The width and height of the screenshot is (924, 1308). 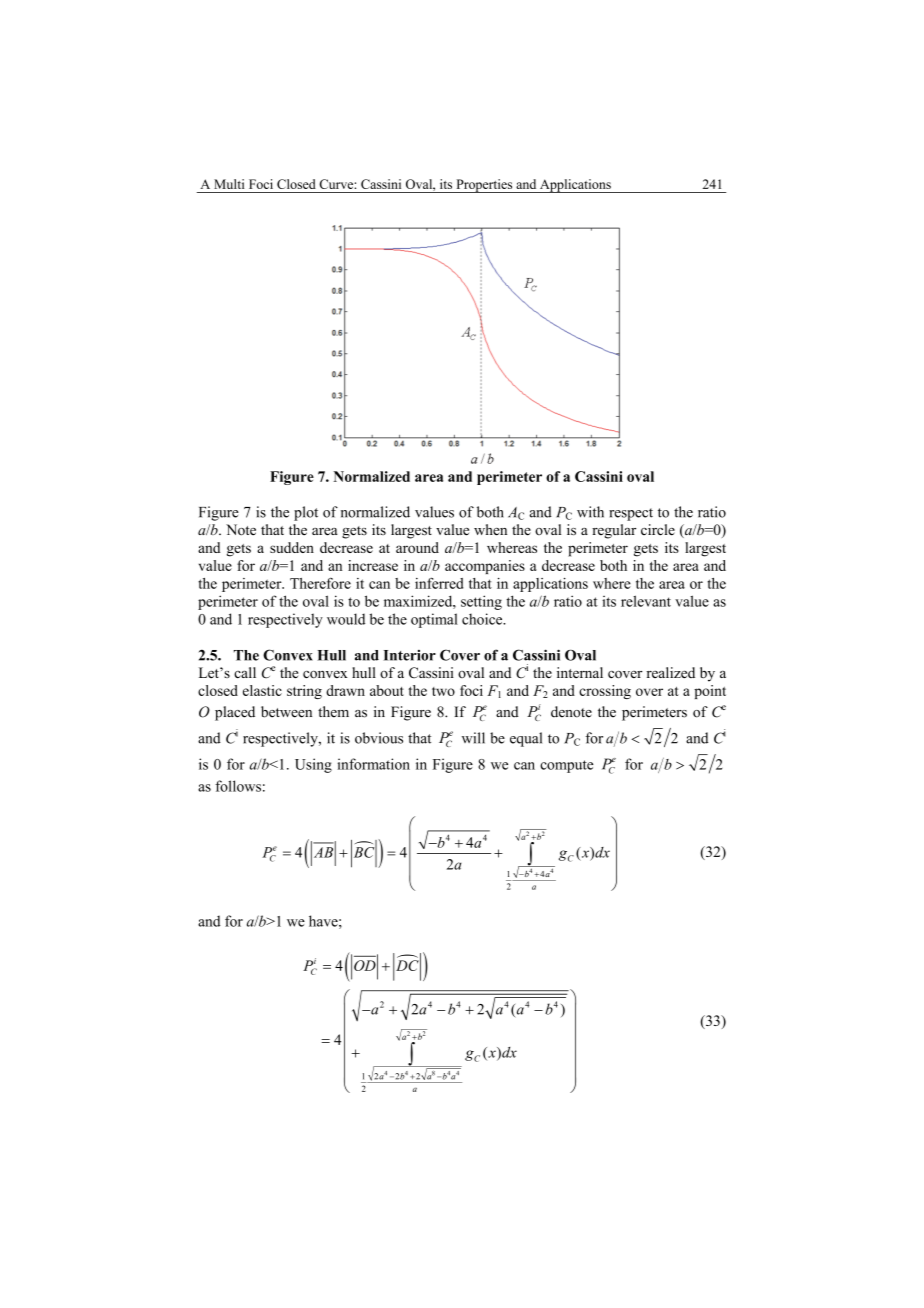 I want to click on Using, so click(x=313, y=765).
